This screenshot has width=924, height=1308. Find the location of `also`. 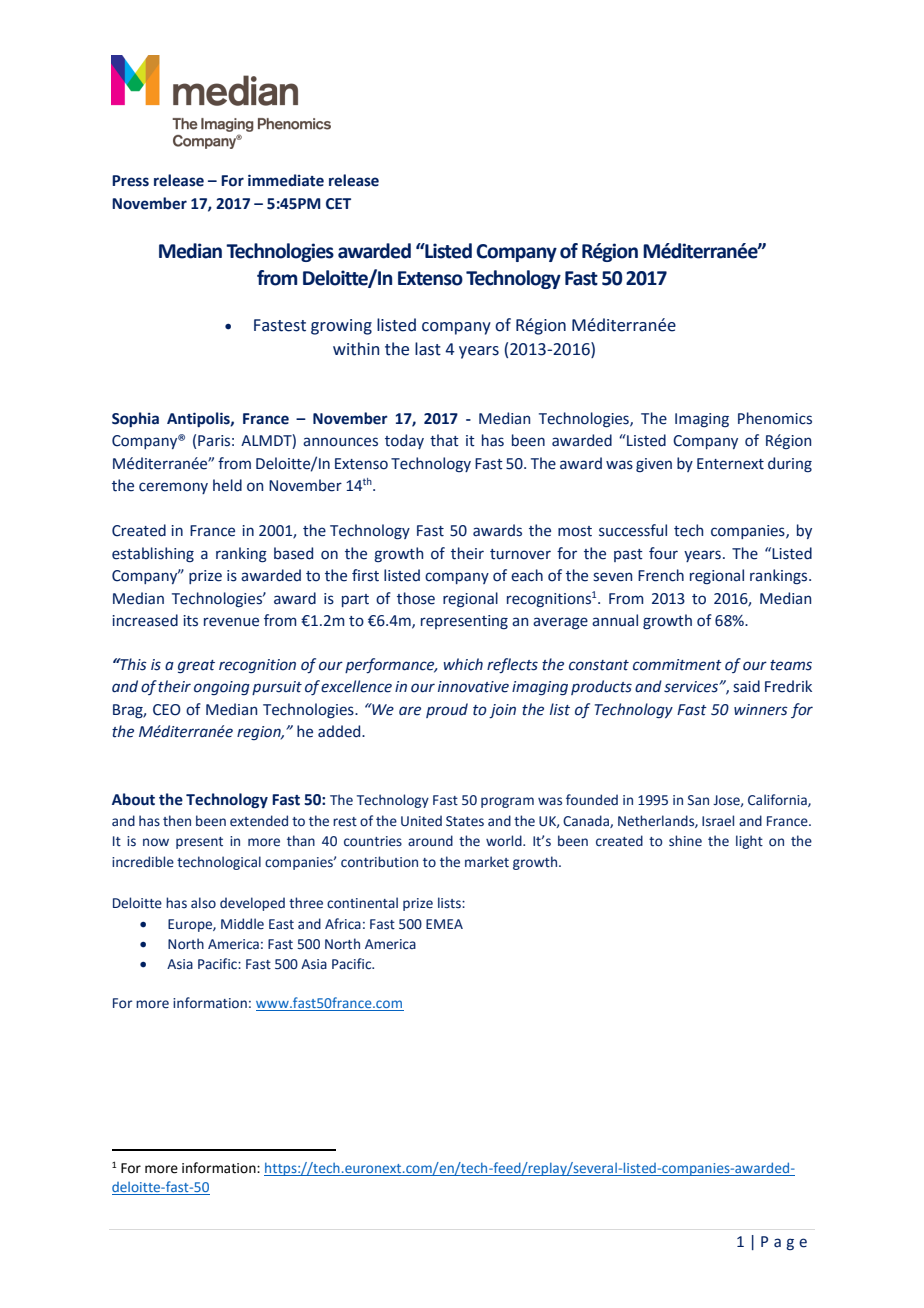

also is located at coordinates (203, 903).
